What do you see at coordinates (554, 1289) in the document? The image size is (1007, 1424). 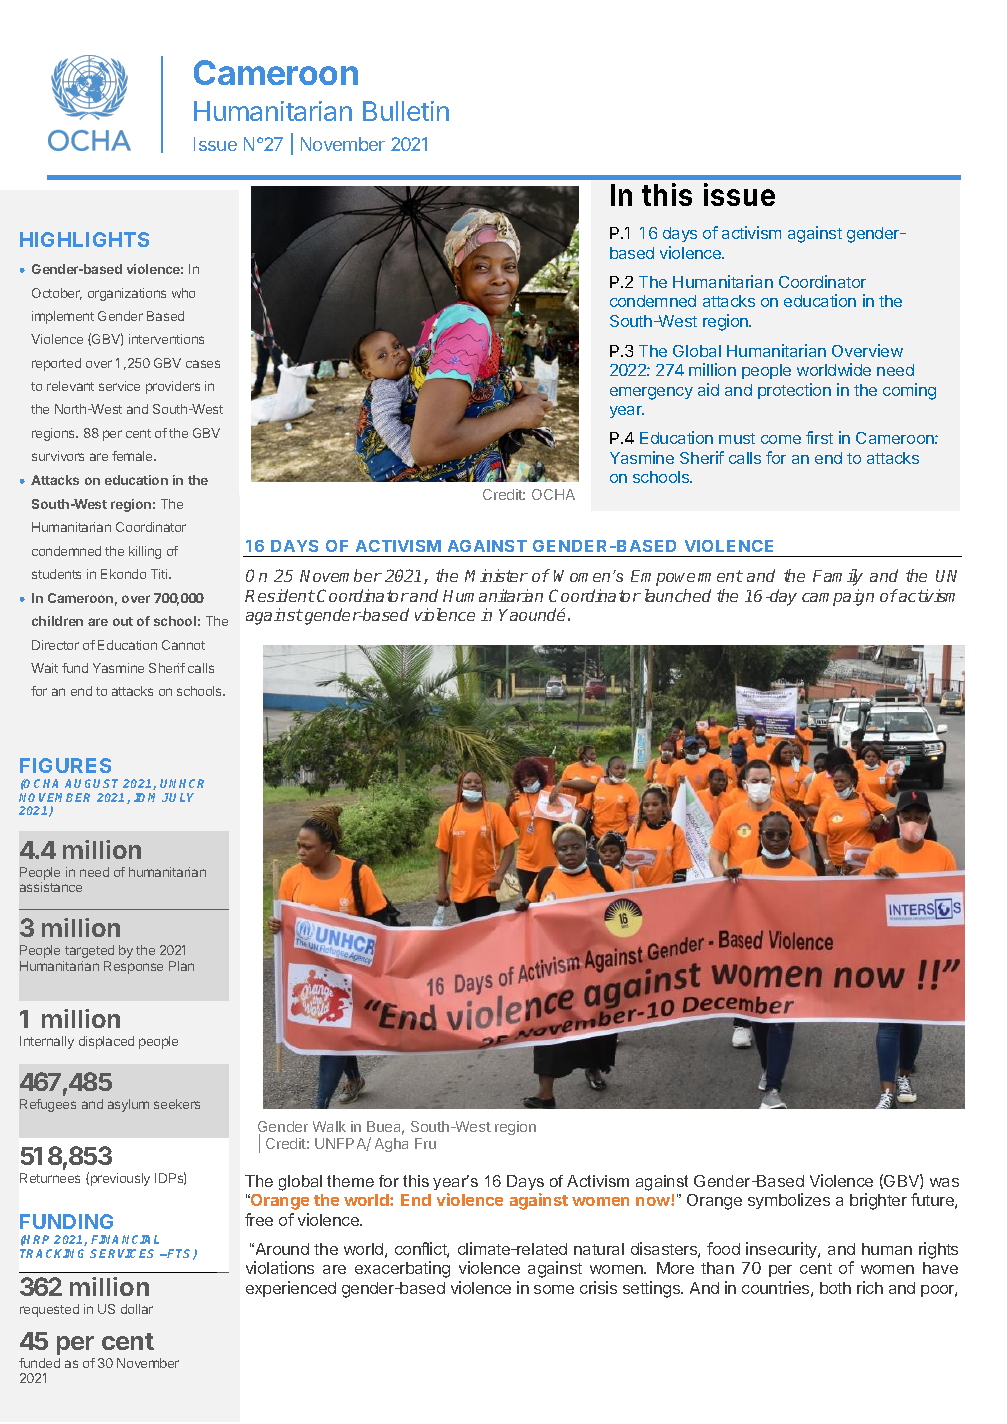 I see `some` at bounding box center [554, 1289].
